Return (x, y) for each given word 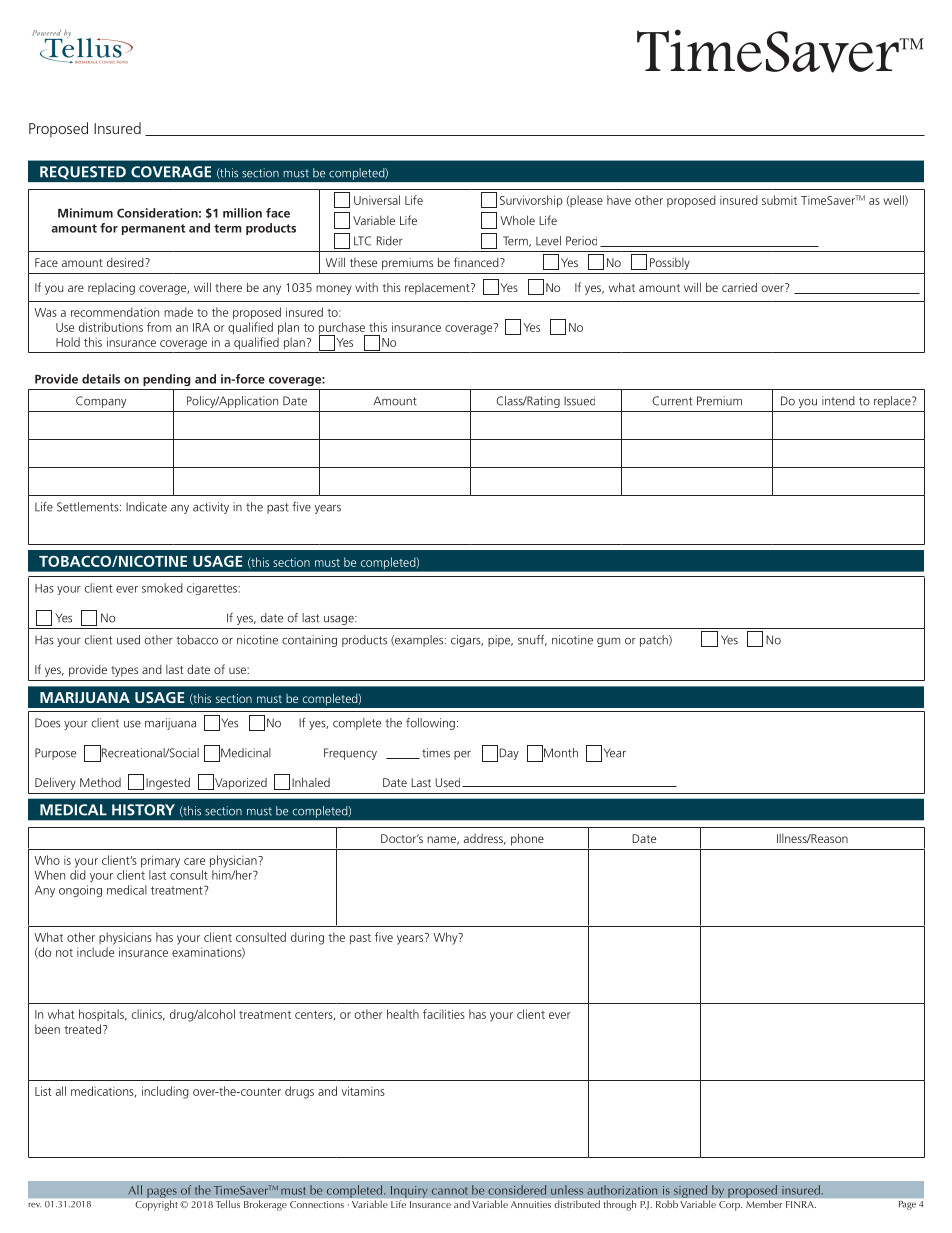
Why (446, 938)
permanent (153, 229)
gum (608, 642)
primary (160, 861)
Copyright (156, 1205)
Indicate (146, 507)
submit (779, 200)
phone (527, 839)
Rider (390, 241)
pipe (500, 641)
